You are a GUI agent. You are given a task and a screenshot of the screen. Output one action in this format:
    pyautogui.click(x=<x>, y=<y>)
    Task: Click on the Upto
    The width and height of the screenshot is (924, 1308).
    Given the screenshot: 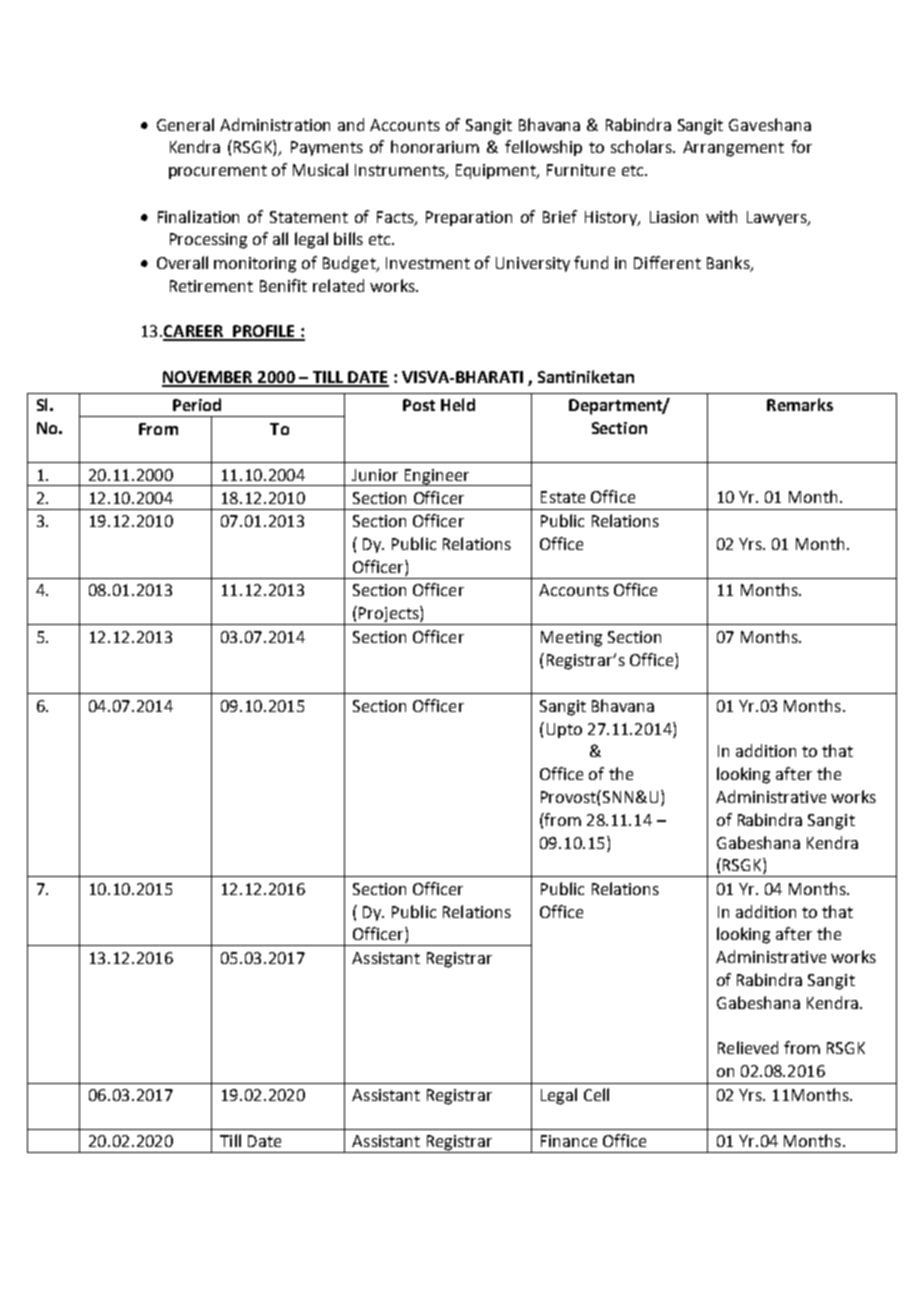 What is the action you would take?
    pyautogui.click(x=564, y=730)
